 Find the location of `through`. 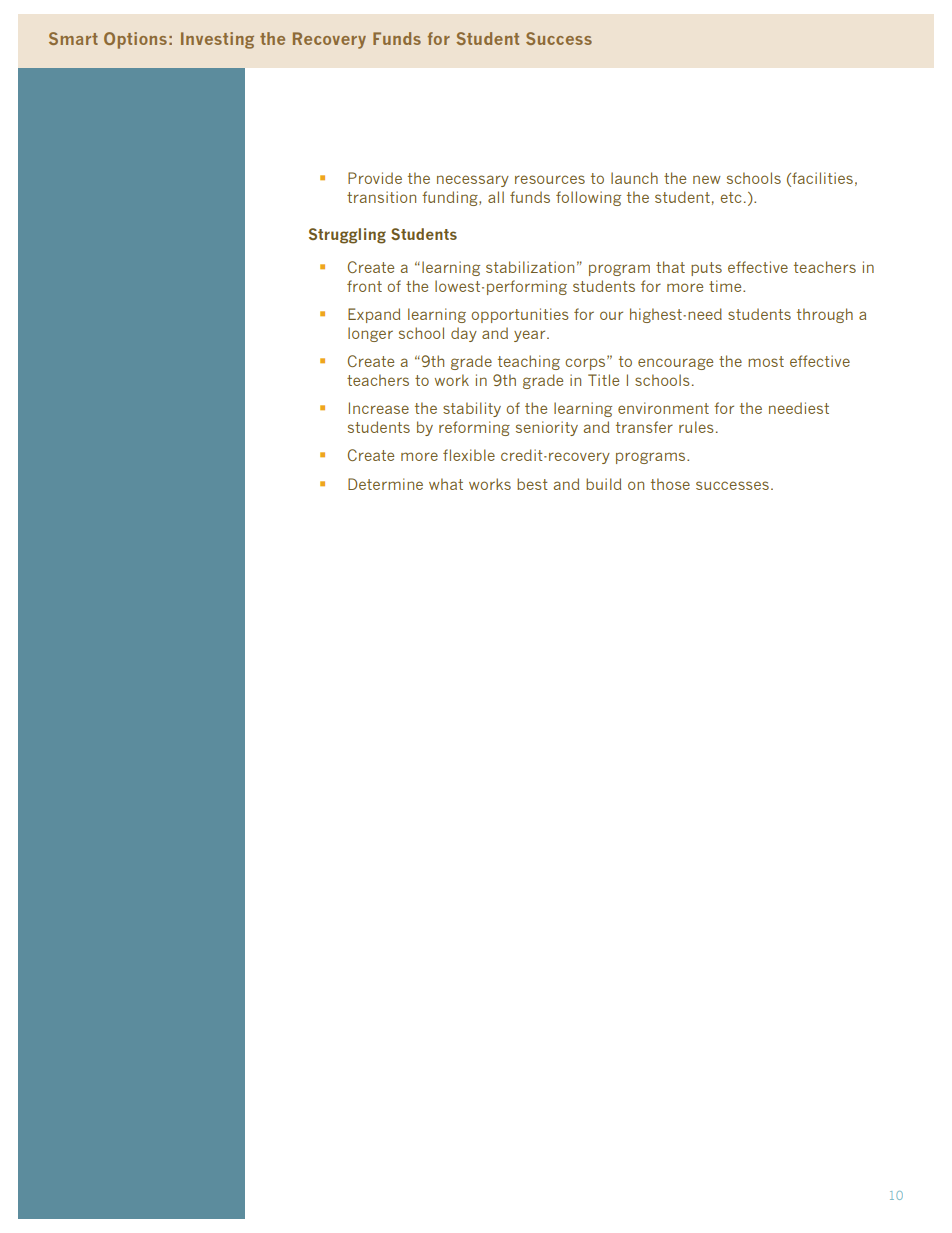

through is located at coordinates (825, 315).
